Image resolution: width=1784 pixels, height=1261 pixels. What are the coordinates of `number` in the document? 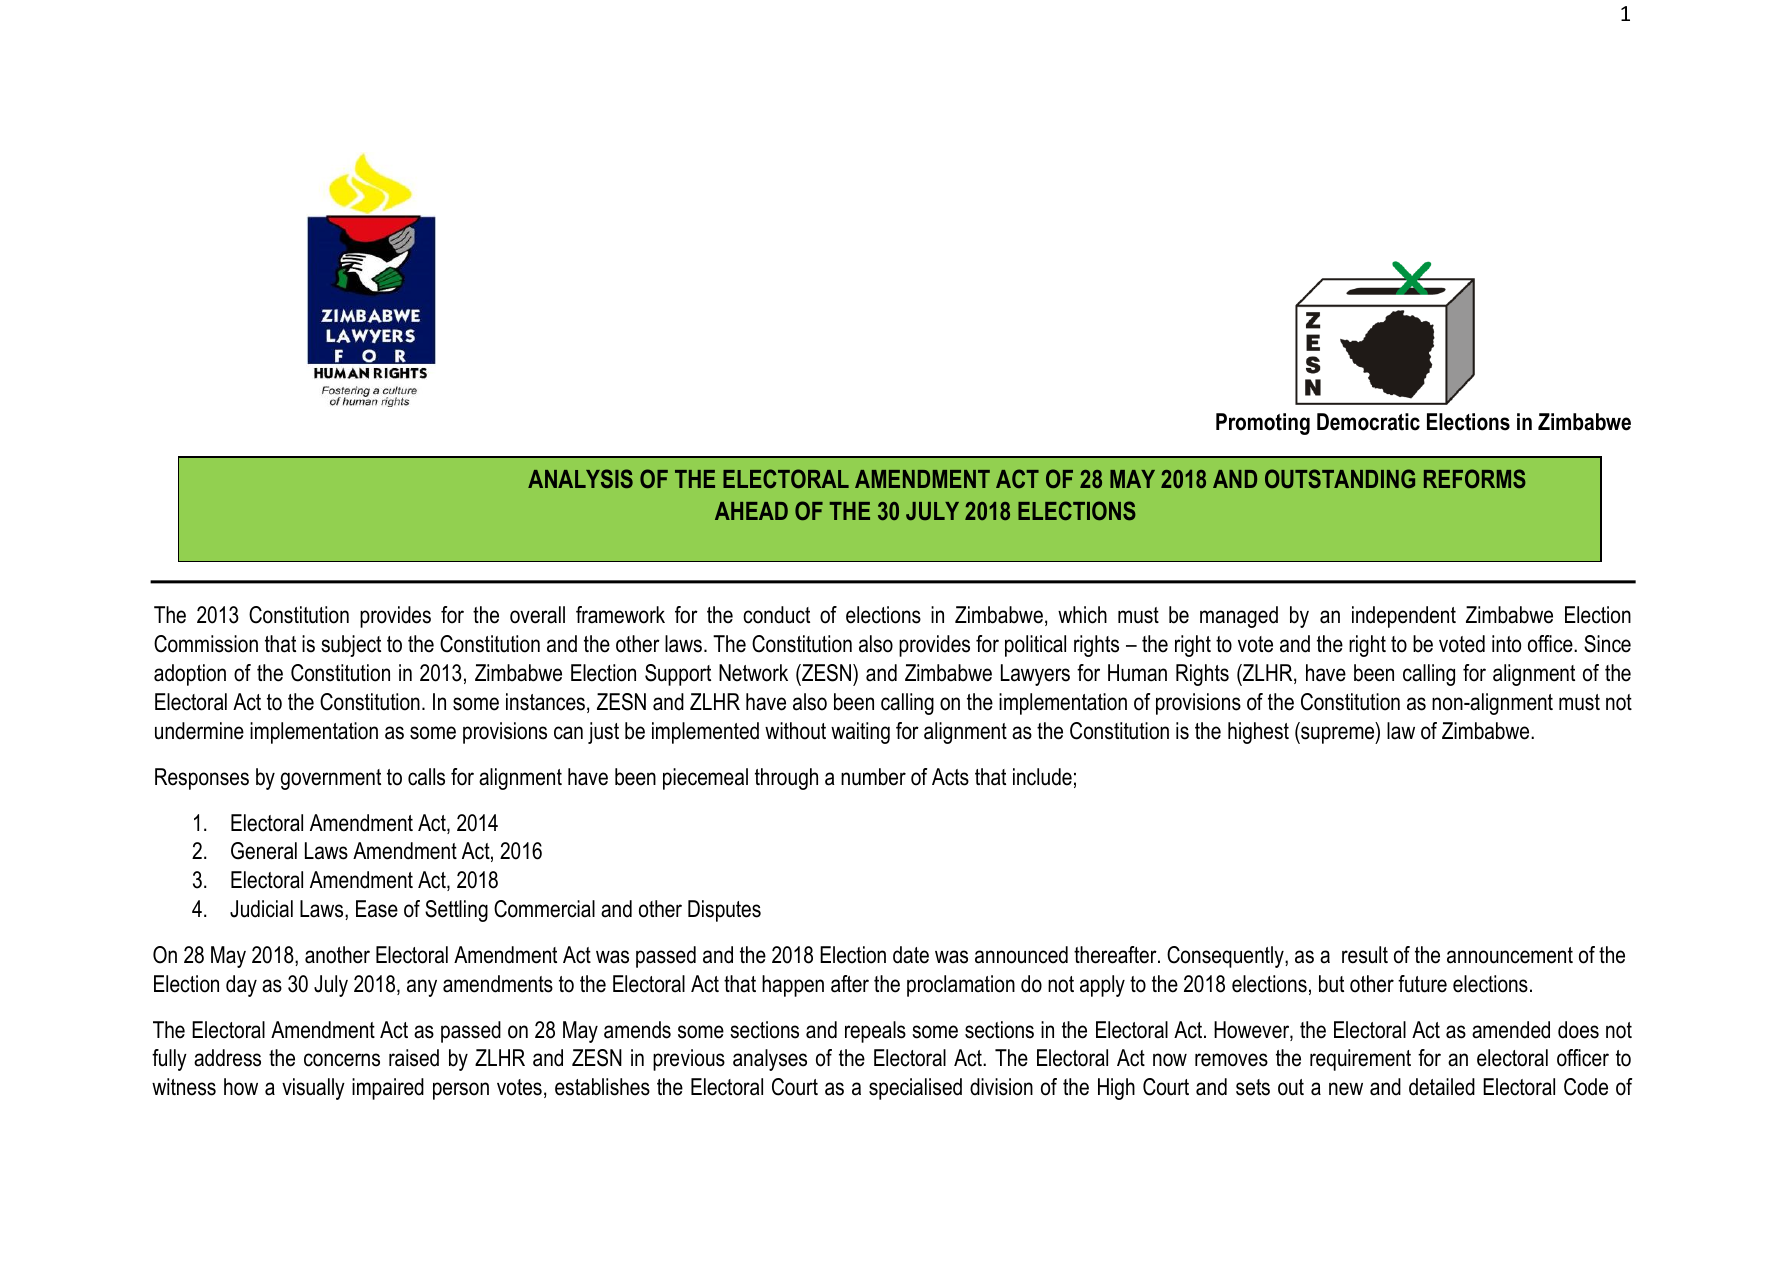 It's located at (873, 777).
